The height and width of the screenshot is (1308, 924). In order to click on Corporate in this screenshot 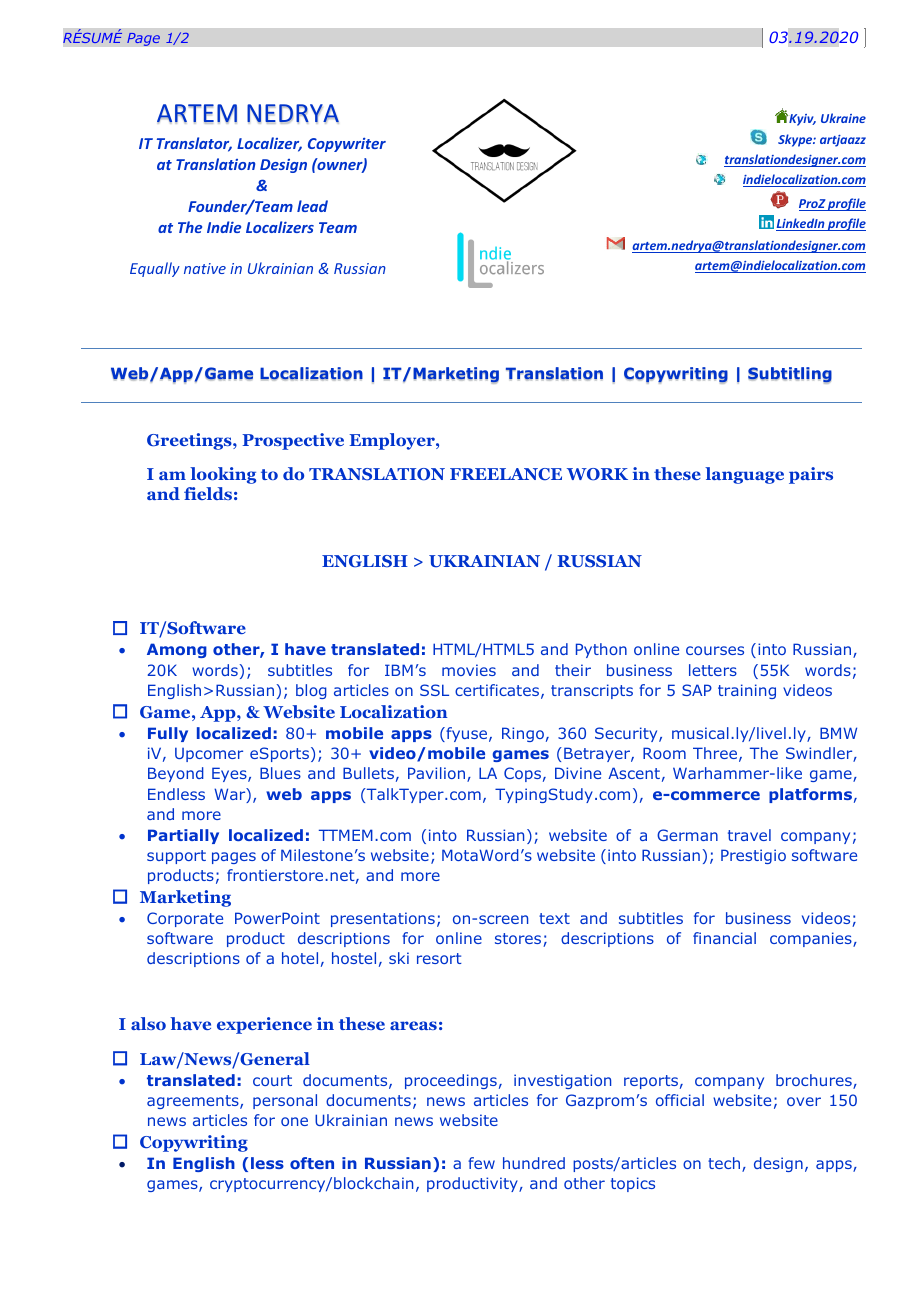, I will do `click(185, 919)`.
